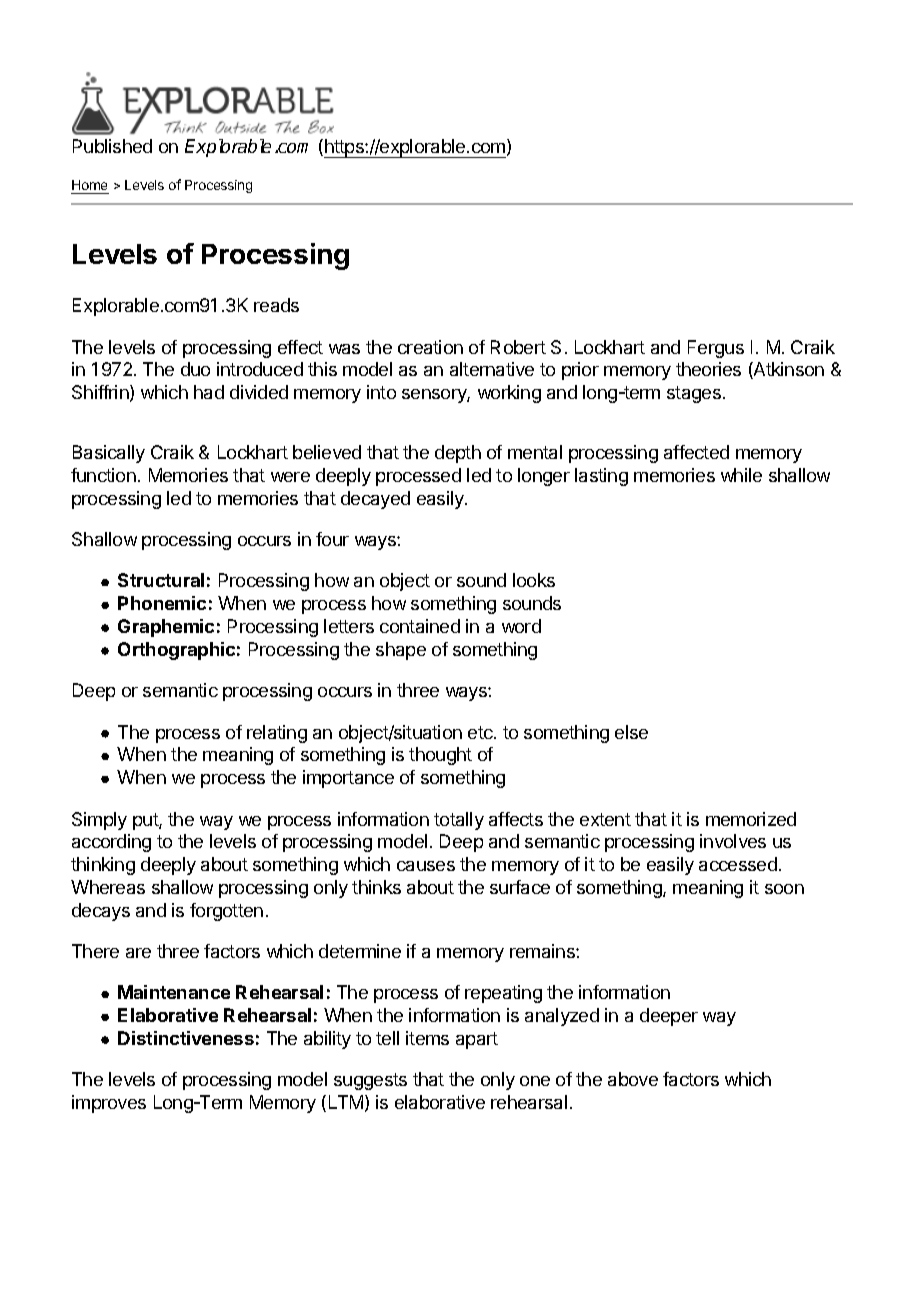  What do you see at coordinates (751, 819) in the screenshot?
I see `memorized` at bounding box center [751, 819].
